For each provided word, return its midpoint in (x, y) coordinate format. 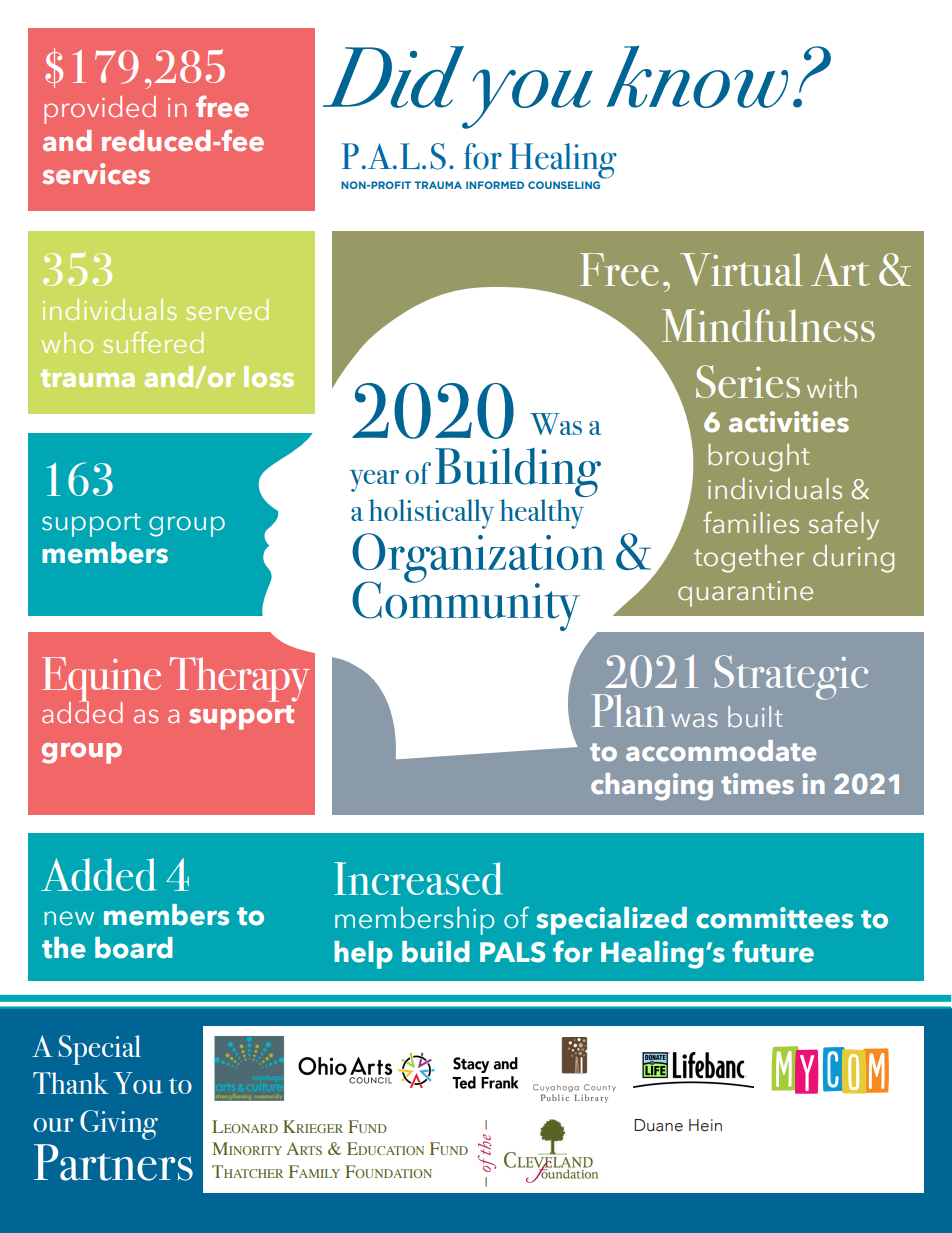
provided (100, 110)
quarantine (745, 594)
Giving (119, 1125)
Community (466, 605)
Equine (101, 680)
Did (393, 77)
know (697, 76)
